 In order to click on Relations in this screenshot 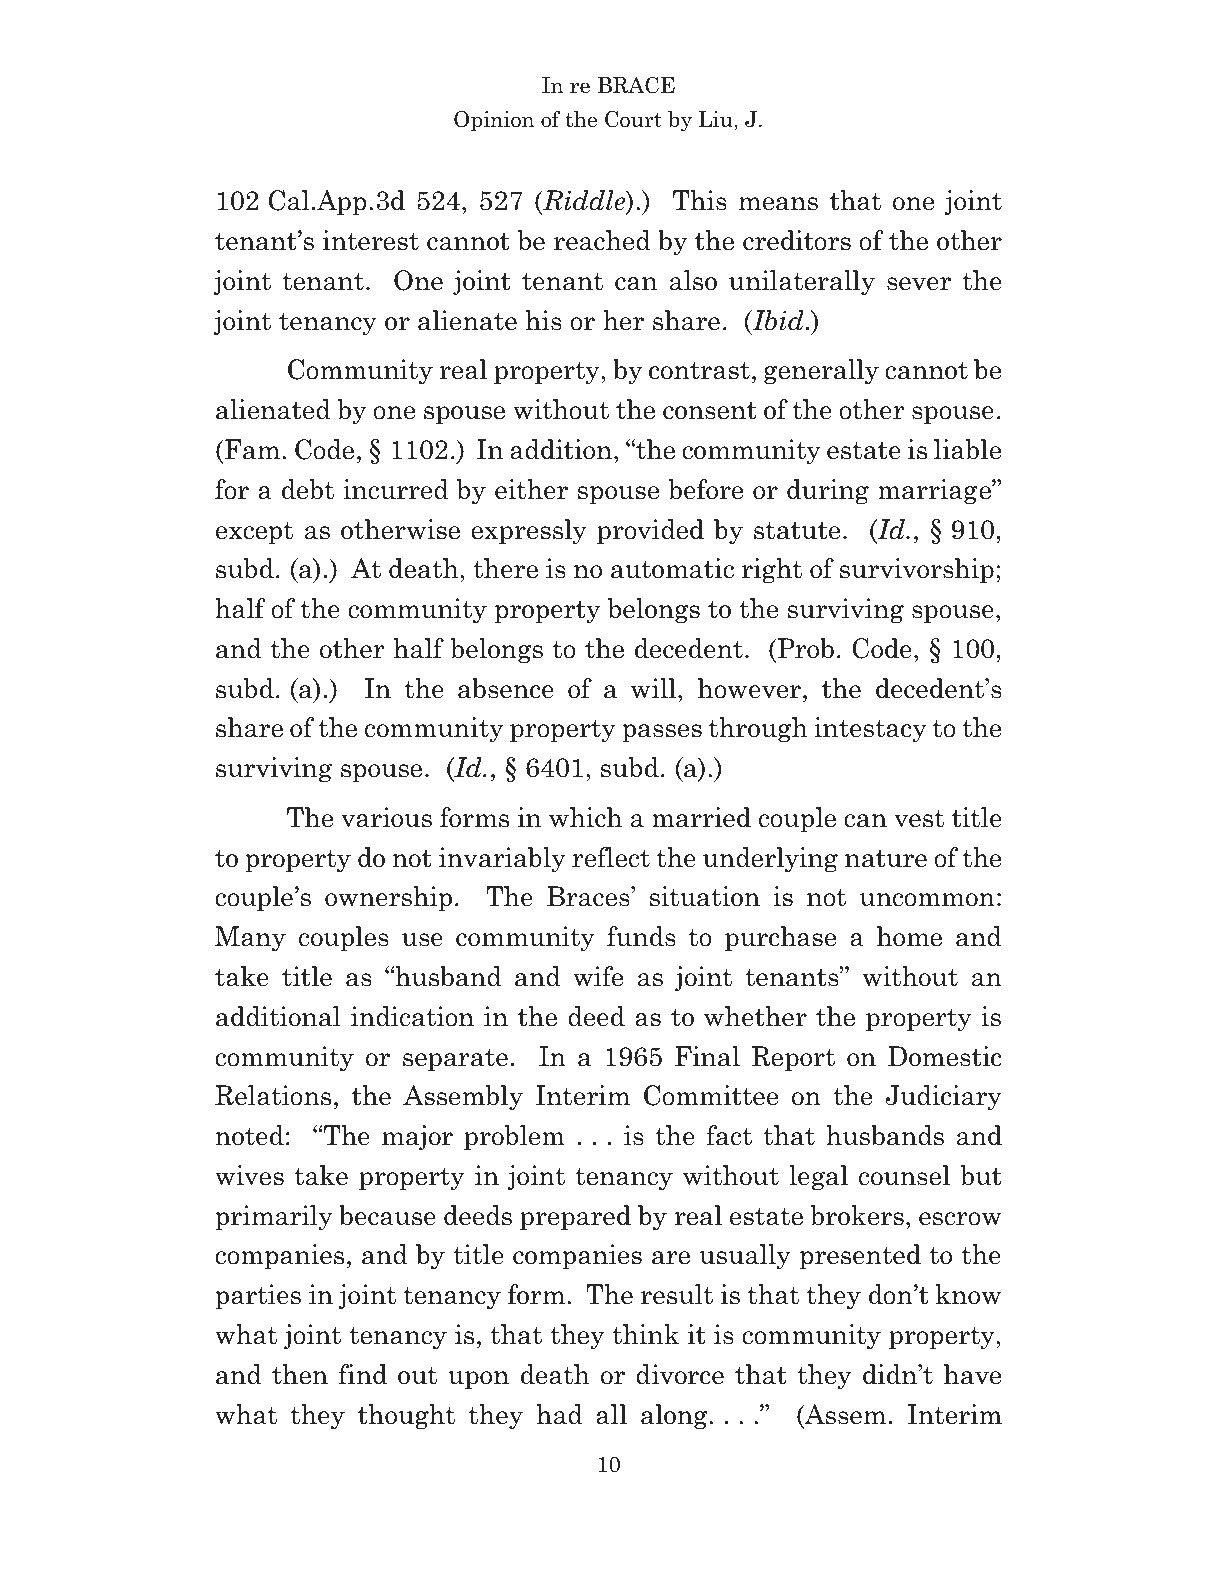, I will do `click(273, 1095)`.
